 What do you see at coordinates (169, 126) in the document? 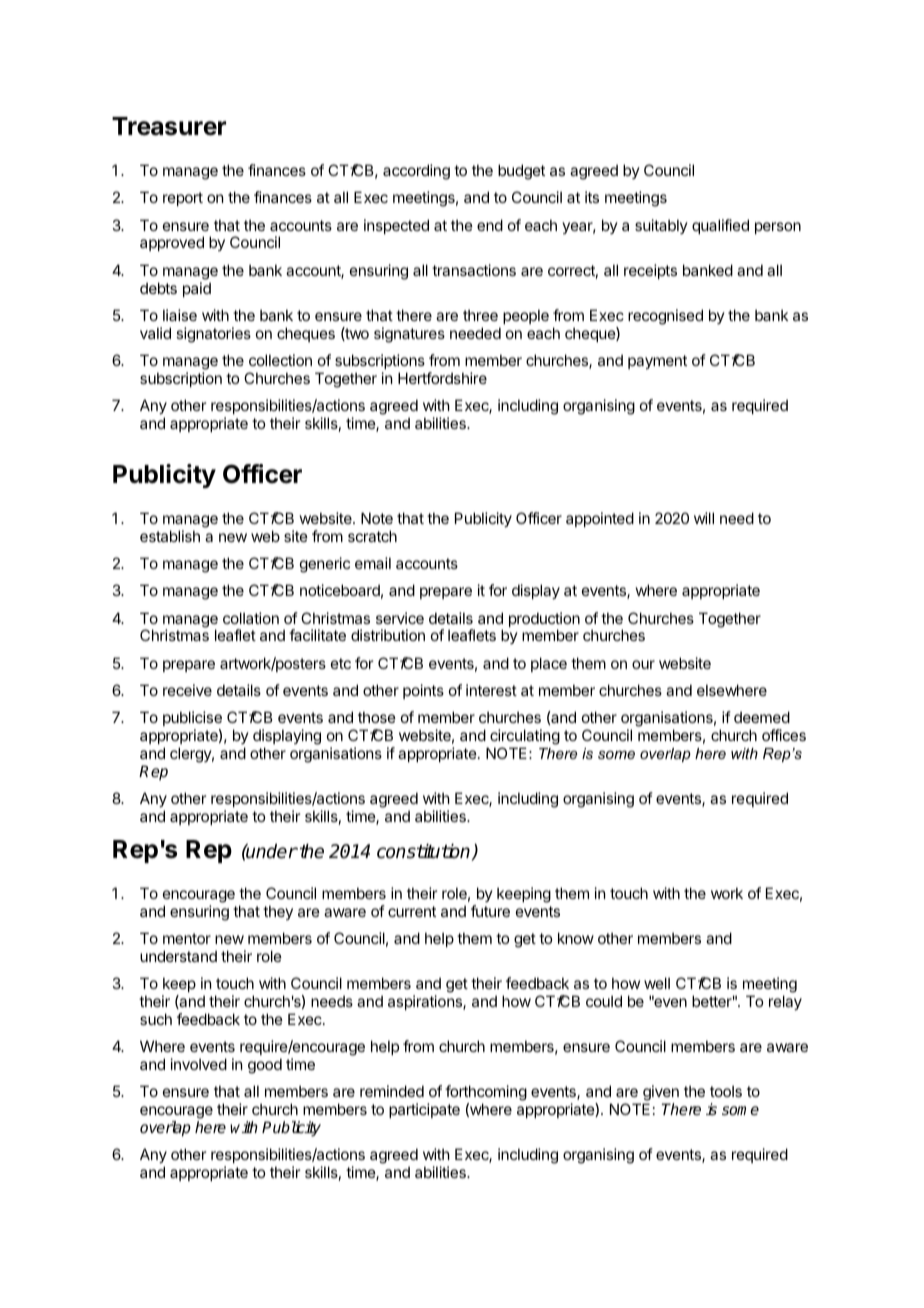
I see `Treasurer` at bounding box center [169, 126].
